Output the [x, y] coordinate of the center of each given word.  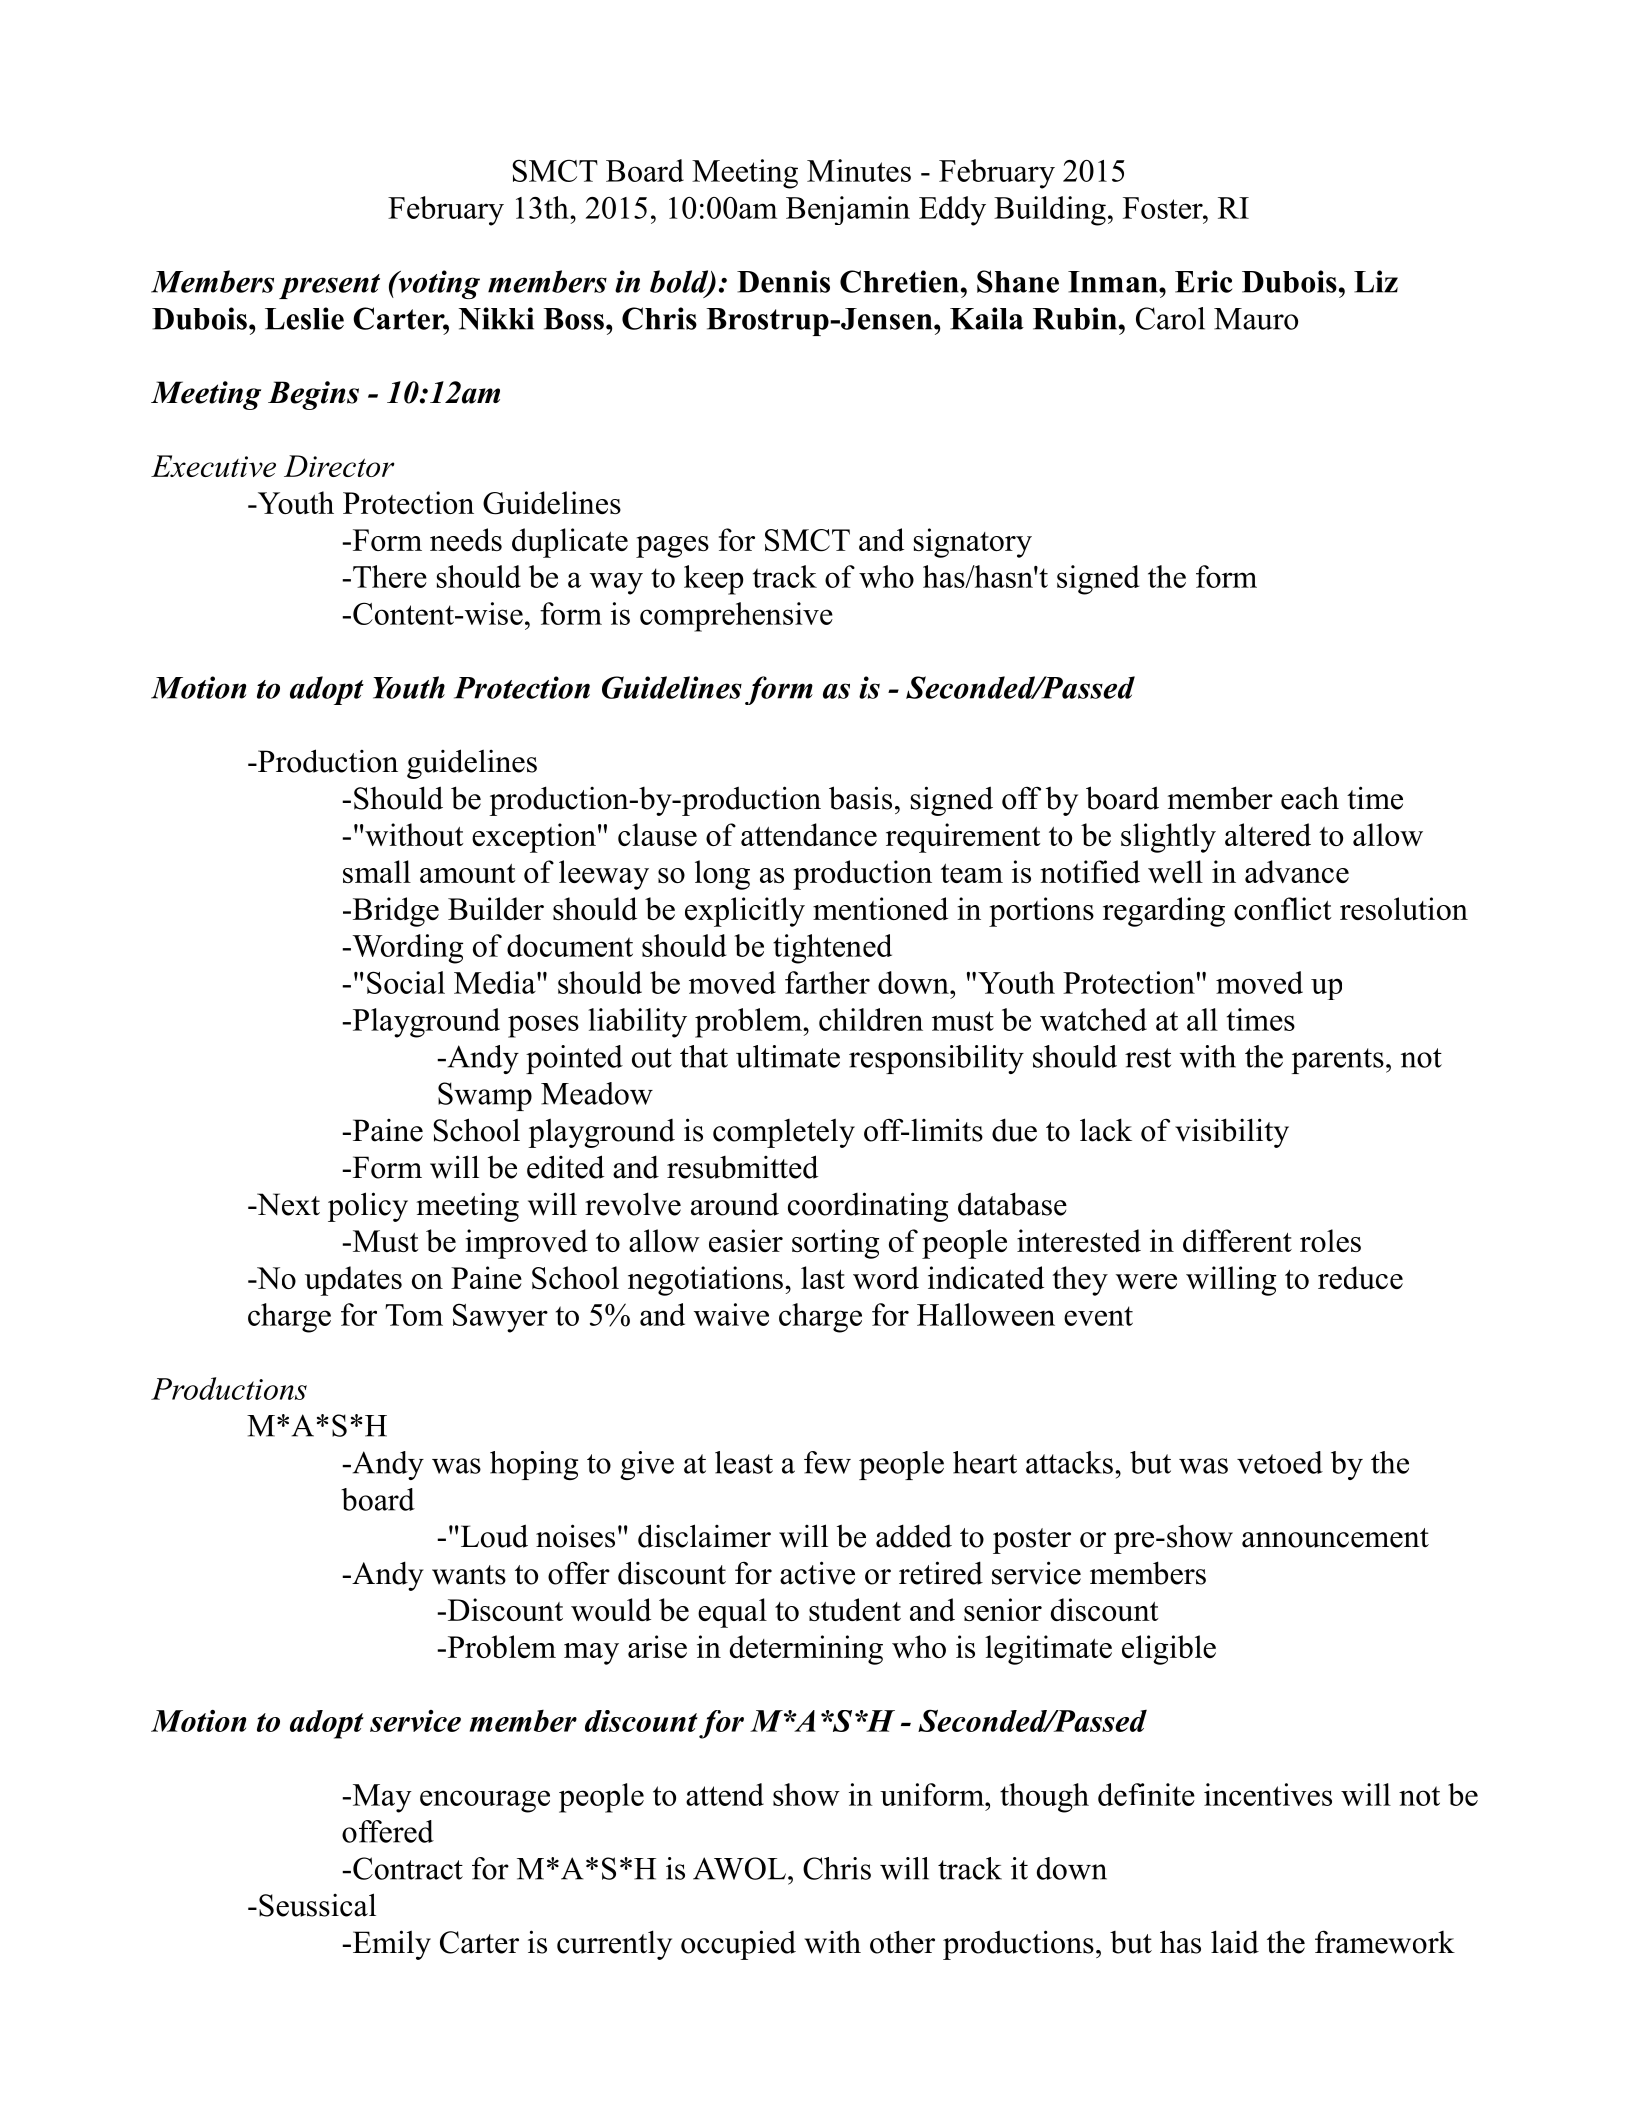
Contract [408, 1868]
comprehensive [736, 617]
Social [406, 982]
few [827, 1462]
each [1310, 798]
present [329, 286]
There [390, 576]
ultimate [788, 1056]
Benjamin [848, 210]
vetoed [1280, 1462]
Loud [494, 1536]
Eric [1203, 281]
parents [1338, 1061]
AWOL [739, 1868]
